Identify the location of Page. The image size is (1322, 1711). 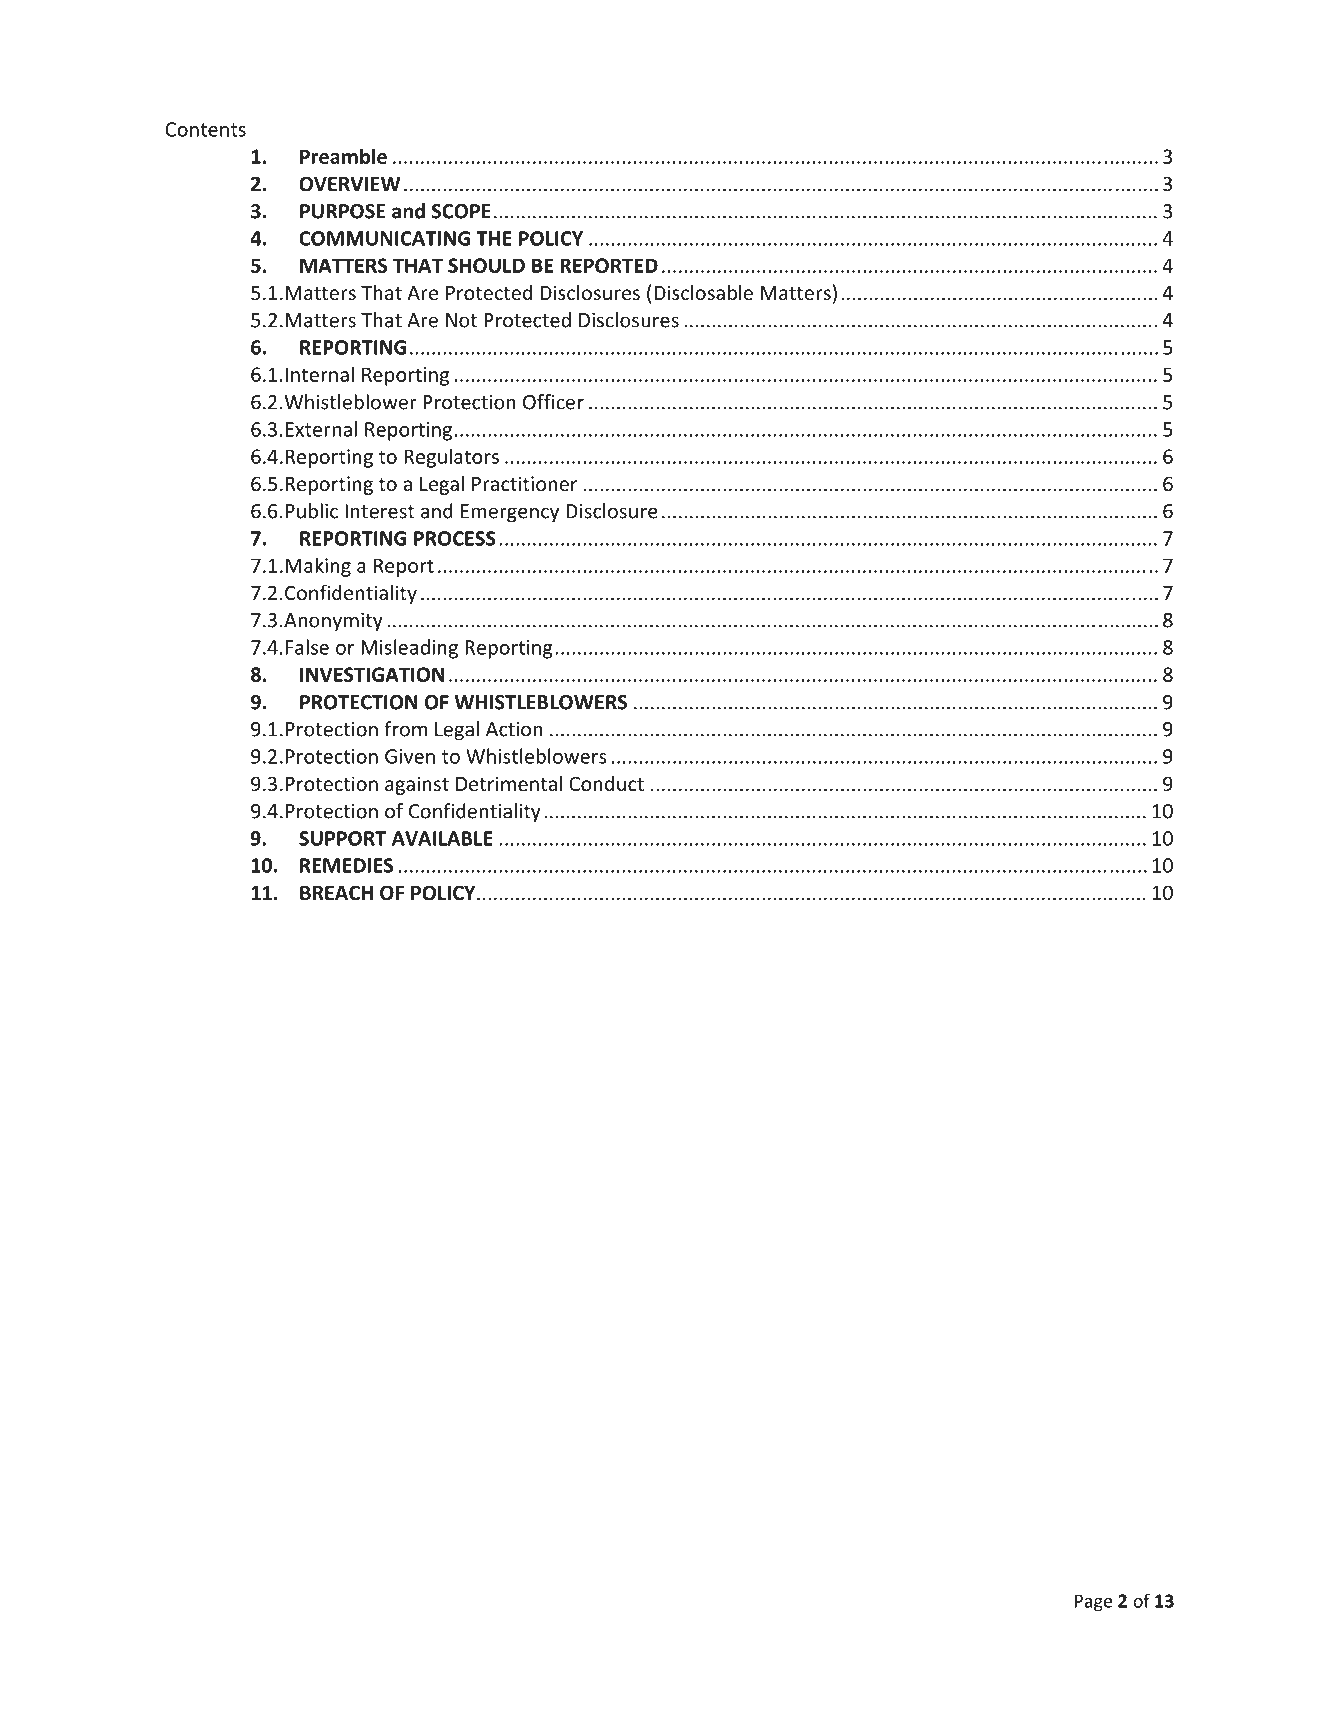
(1093, 1602).
